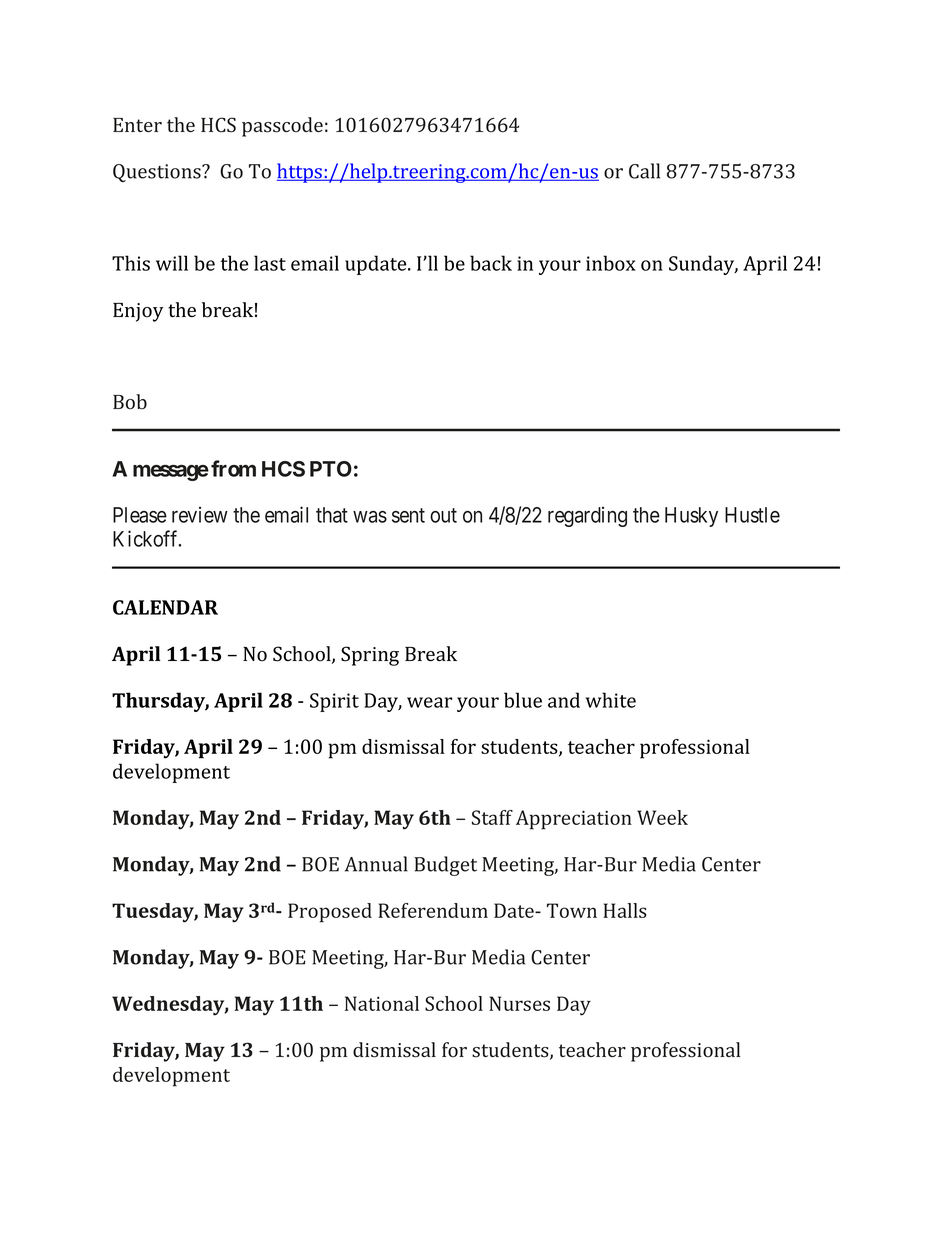 Image resolution: width=952 pixels, height=1233 pixels. I want to click on passcode, so click(282, 127).
